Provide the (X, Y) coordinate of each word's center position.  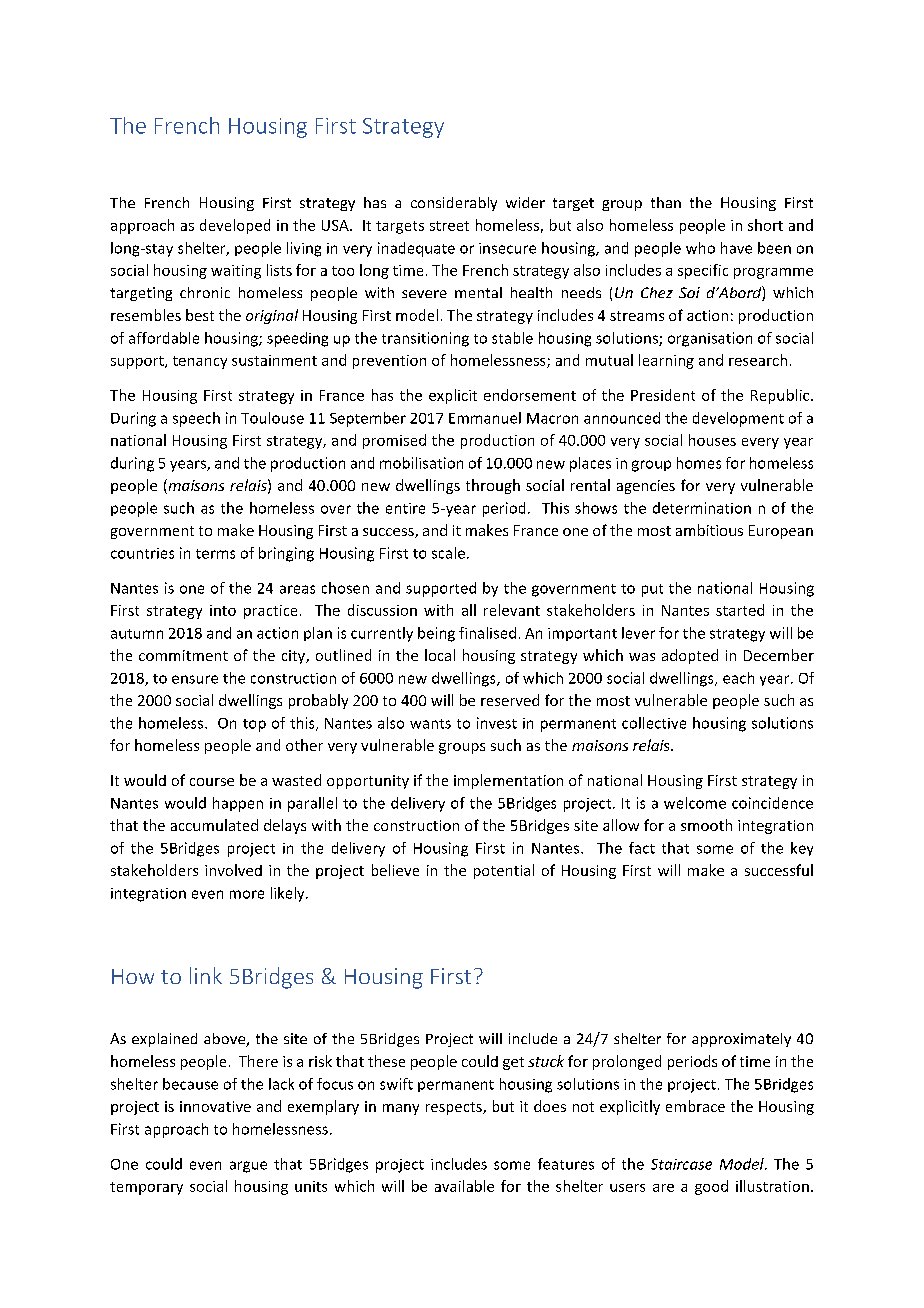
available (464, 1186)
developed (235, 226)
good (711, 1187)
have (736, 248)
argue (248, 1167)
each (738, 678)
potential (504, 871)
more (247, 894)
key (802, 849)
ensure (195, 679)
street (449, 226)
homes (699, 463)
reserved (510, 700)
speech (196, 419)
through (493, 486)
